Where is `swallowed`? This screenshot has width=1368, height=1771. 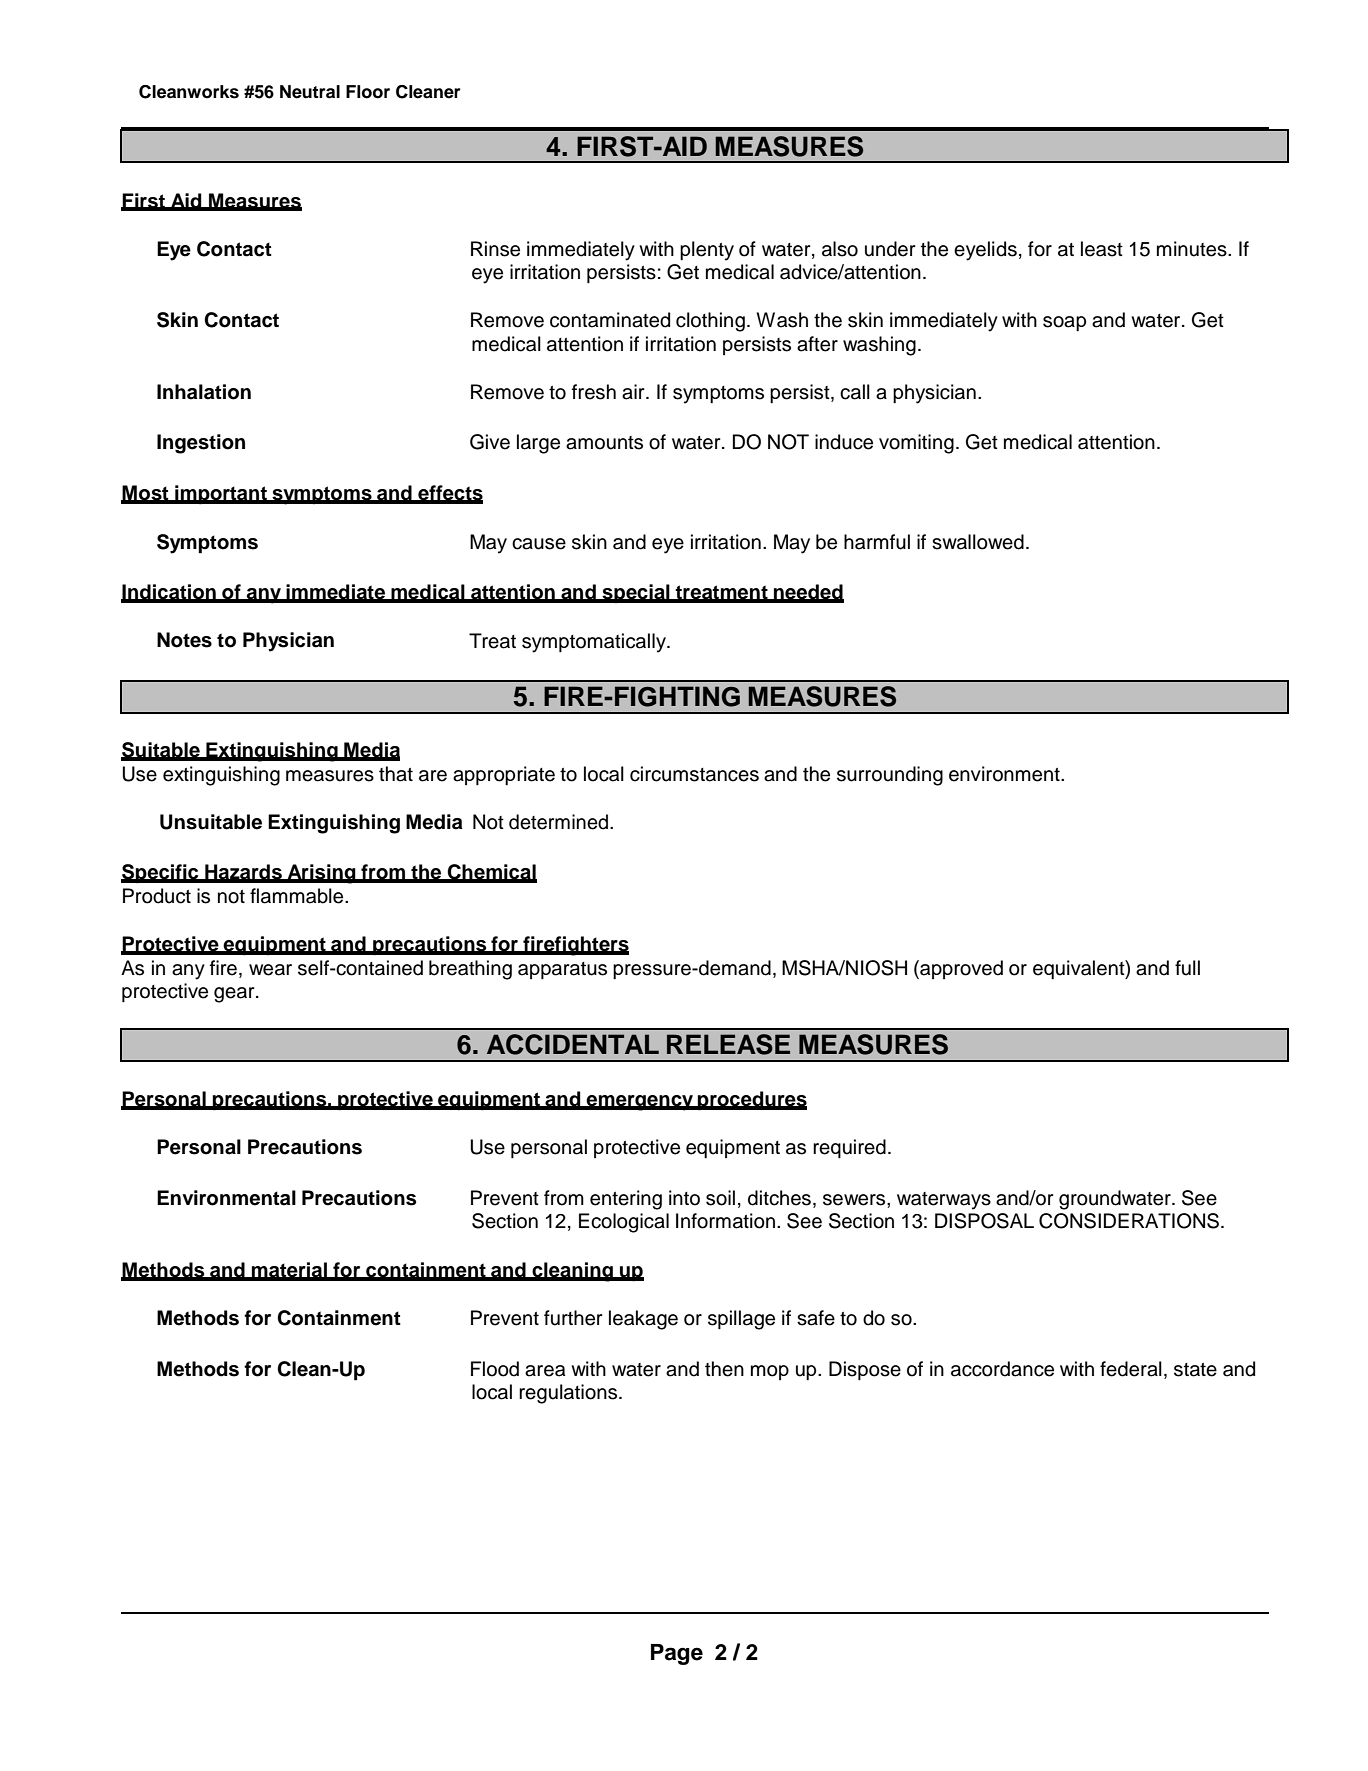 swallowed is located at coordinates (978, 542).
